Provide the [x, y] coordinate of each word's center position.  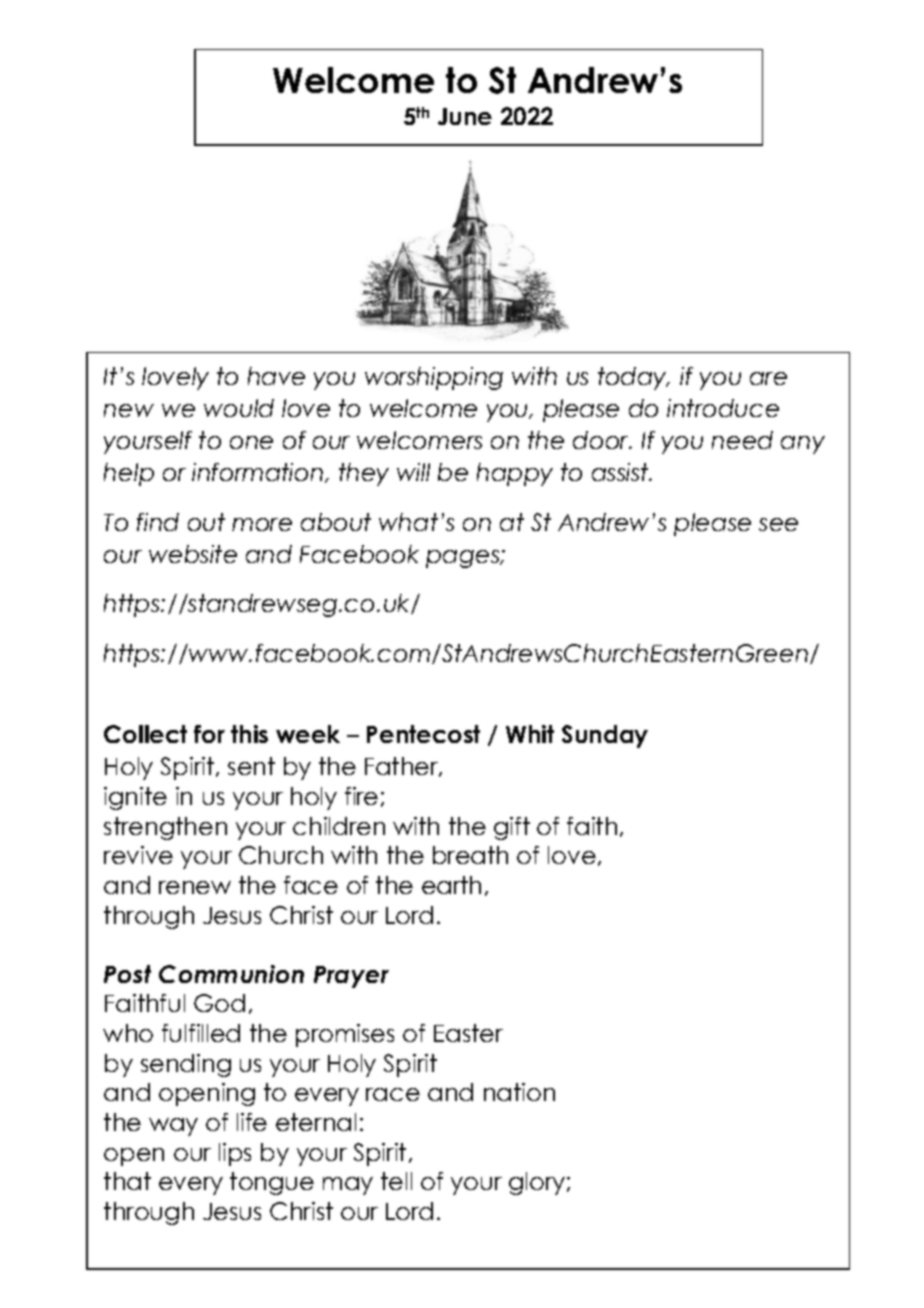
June [465, 116]
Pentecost [423, 734]
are [768, 378]
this [249, 734]
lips [235, 1154]
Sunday [605, 736]
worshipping [434, 378]
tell [396, 1181]
